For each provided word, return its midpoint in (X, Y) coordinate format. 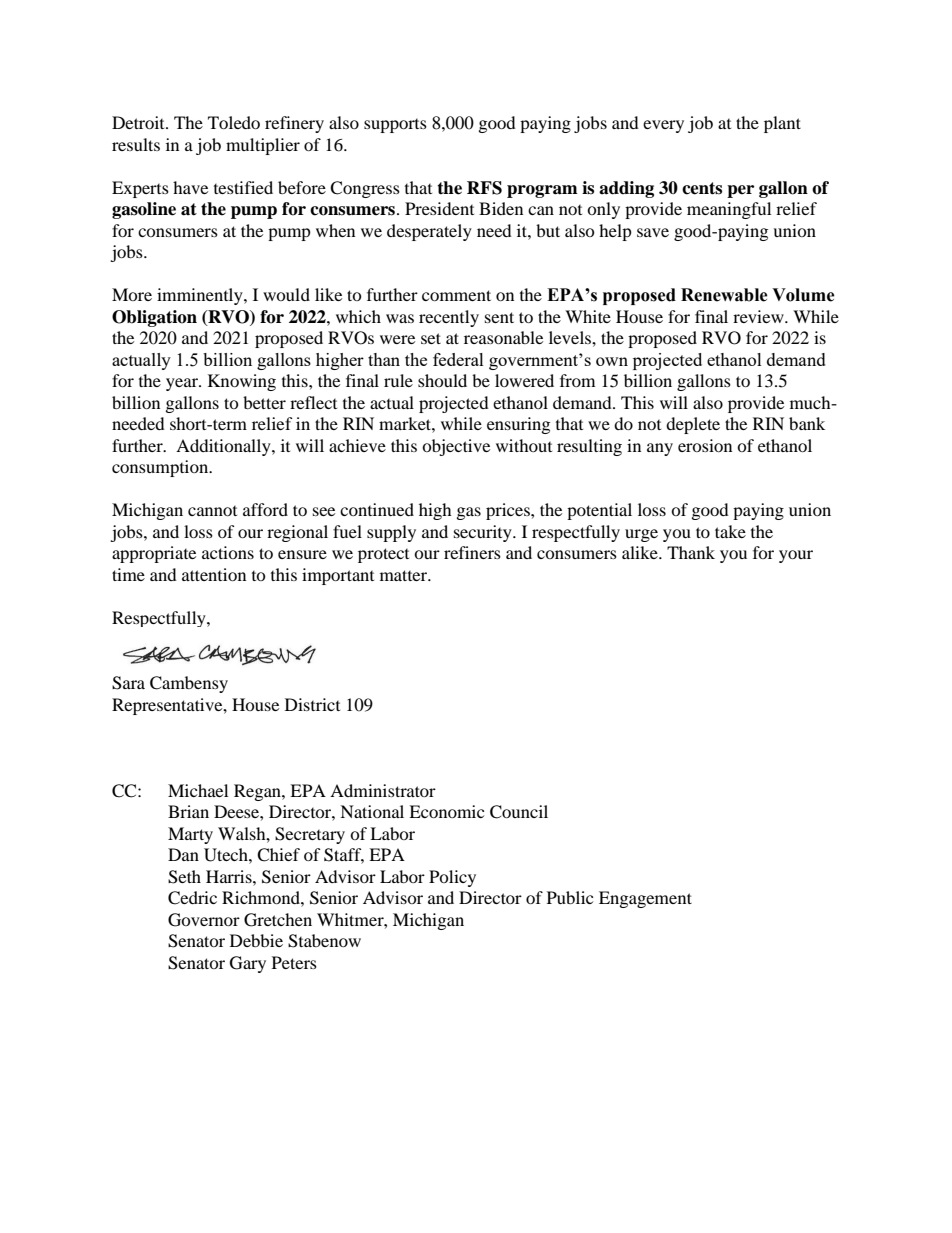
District (312, 704)
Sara (128, 683)
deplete (693, 425)
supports (395, 126)
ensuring (518, 425)
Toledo (234, 122)
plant (782, 124)
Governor (204, 920)
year (183, 384)
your (796, 556)
